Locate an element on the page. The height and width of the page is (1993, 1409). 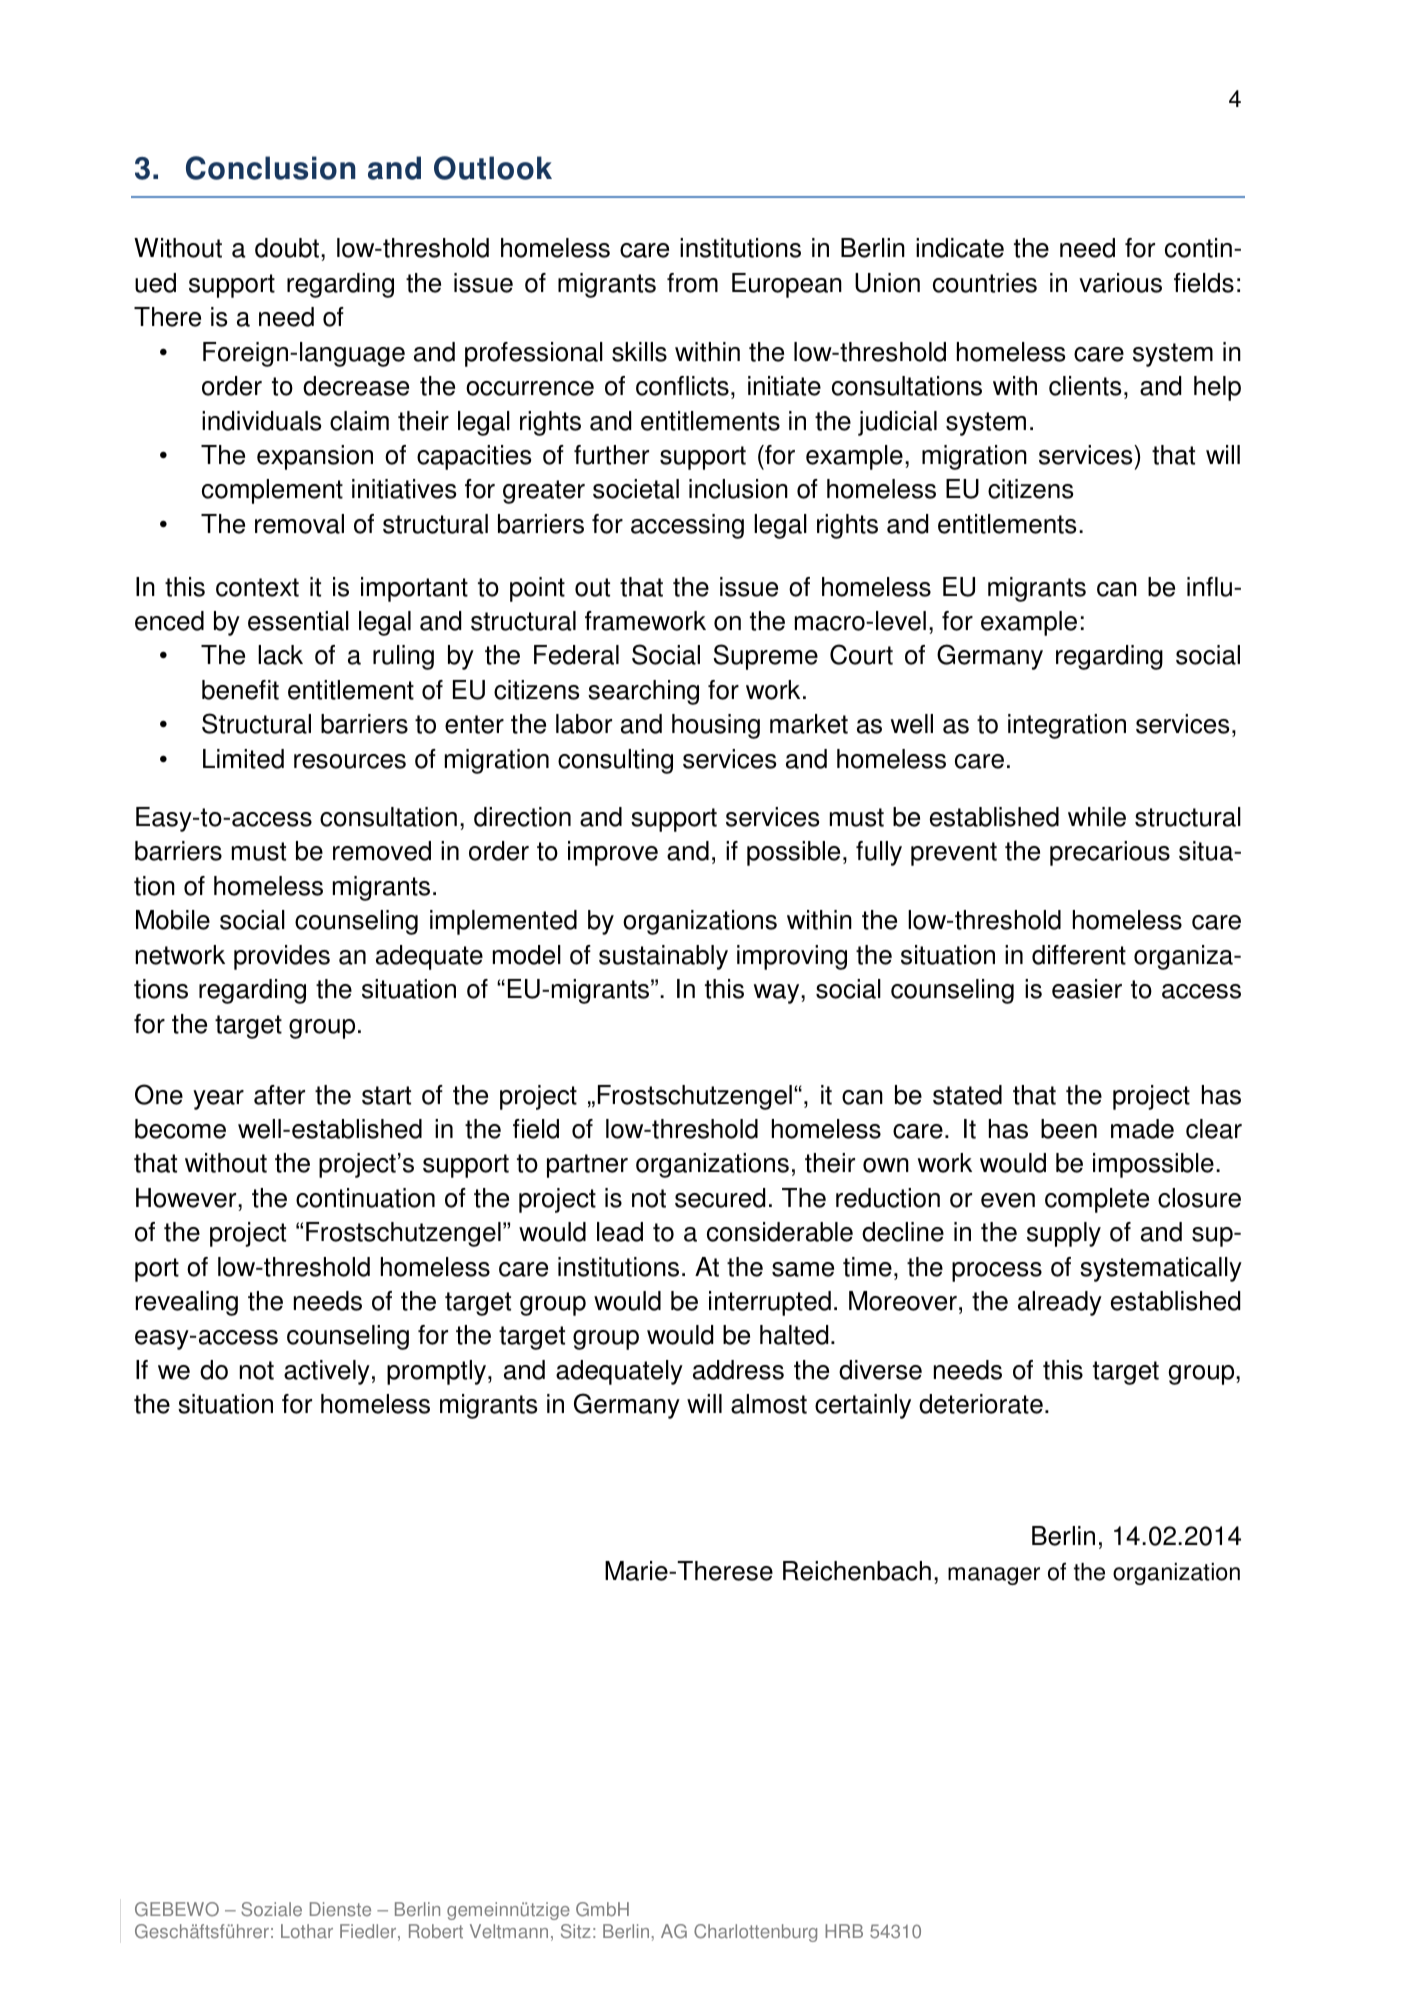
Lothar is located at coordinates (307, 1931).
